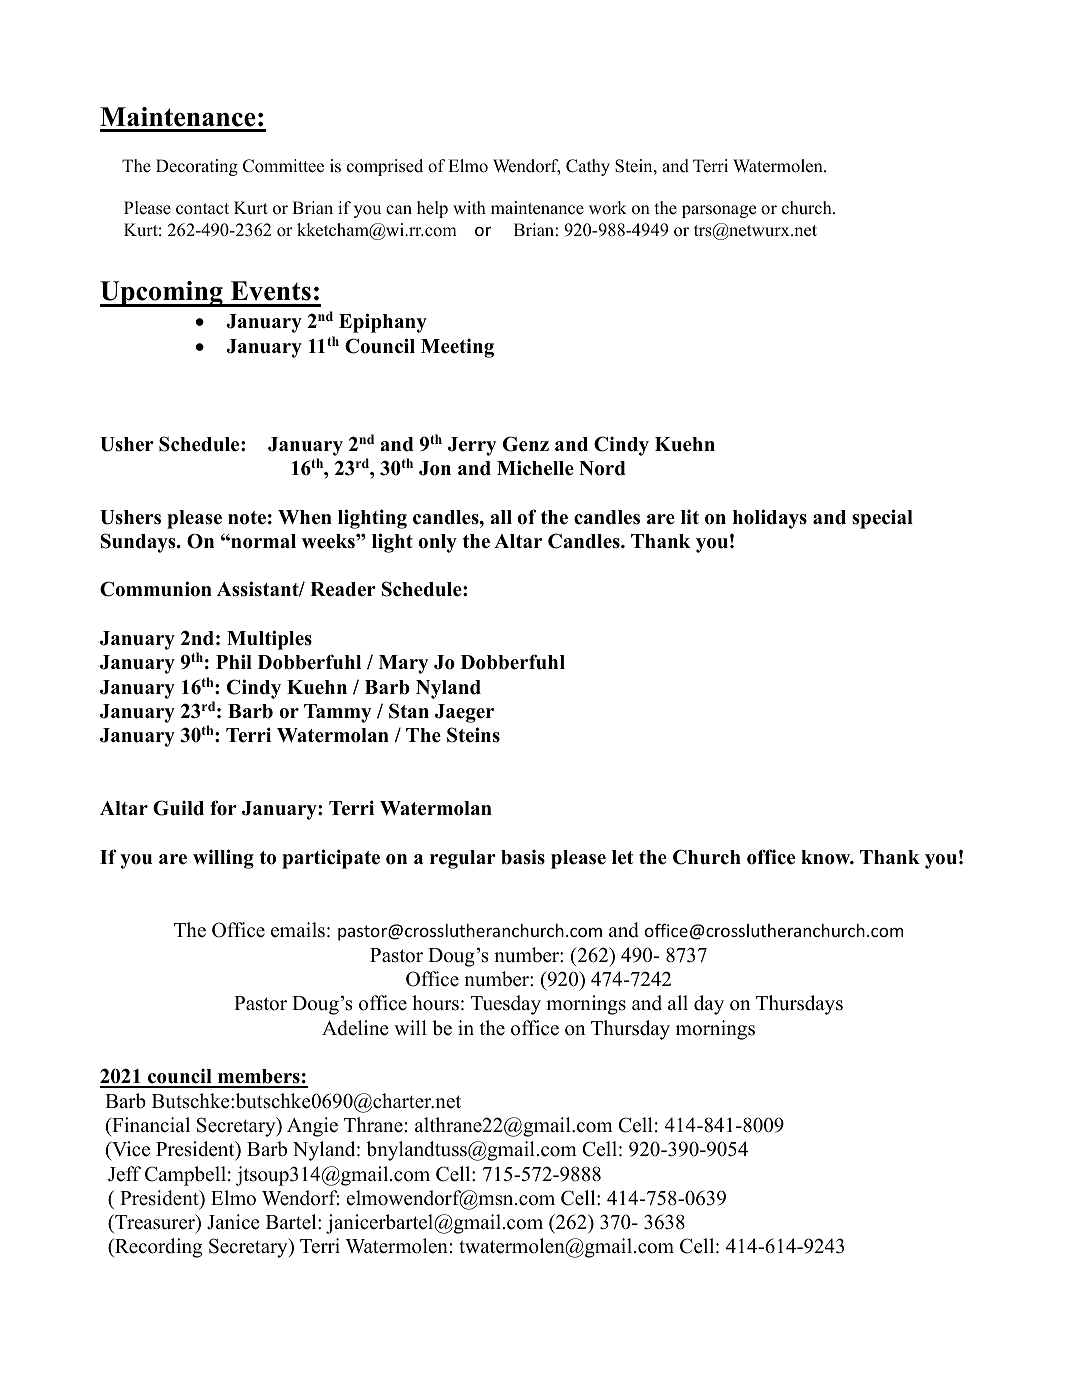 This screenshot has height=1395, width=1078. Describe the element at coordinates (770, 519) in the screenshot. I see `holidays` at that location.
